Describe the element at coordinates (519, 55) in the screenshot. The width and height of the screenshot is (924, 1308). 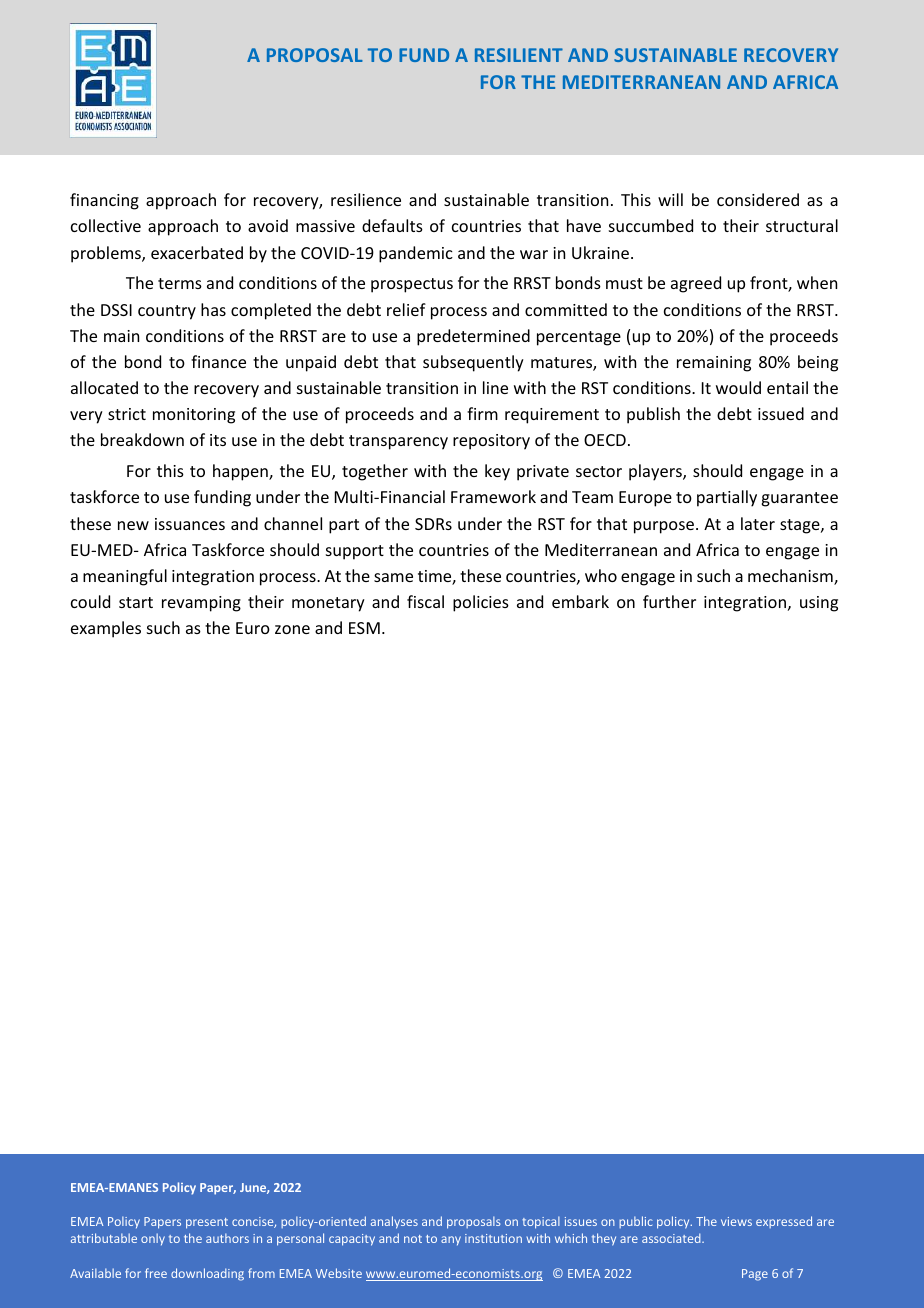
I see `RESILIENT` at that location.
